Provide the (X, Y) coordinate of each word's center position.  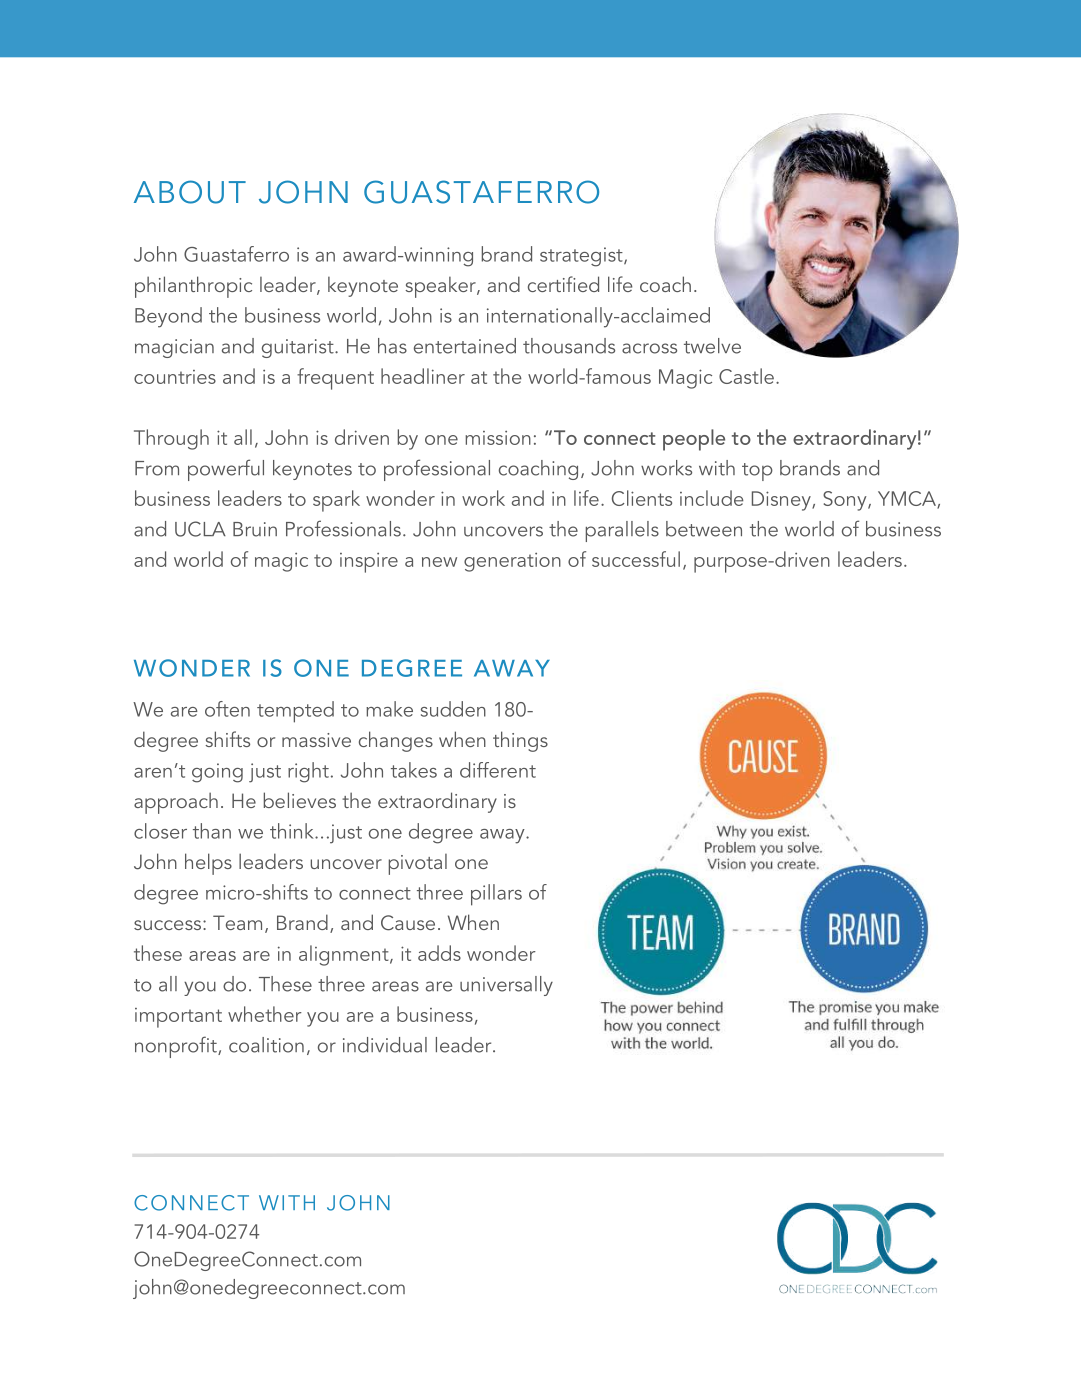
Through (171, 439)
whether (265, 1014)
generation (512, 562)
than (212, 831)
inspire (369, 563)
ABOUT (190, 192)
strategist (582, 257)
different (498, 770)
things (520, 741)
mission (498, 438)
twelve (712, 346)
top (757, 472)
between (704, 529)
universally (506, 986)
